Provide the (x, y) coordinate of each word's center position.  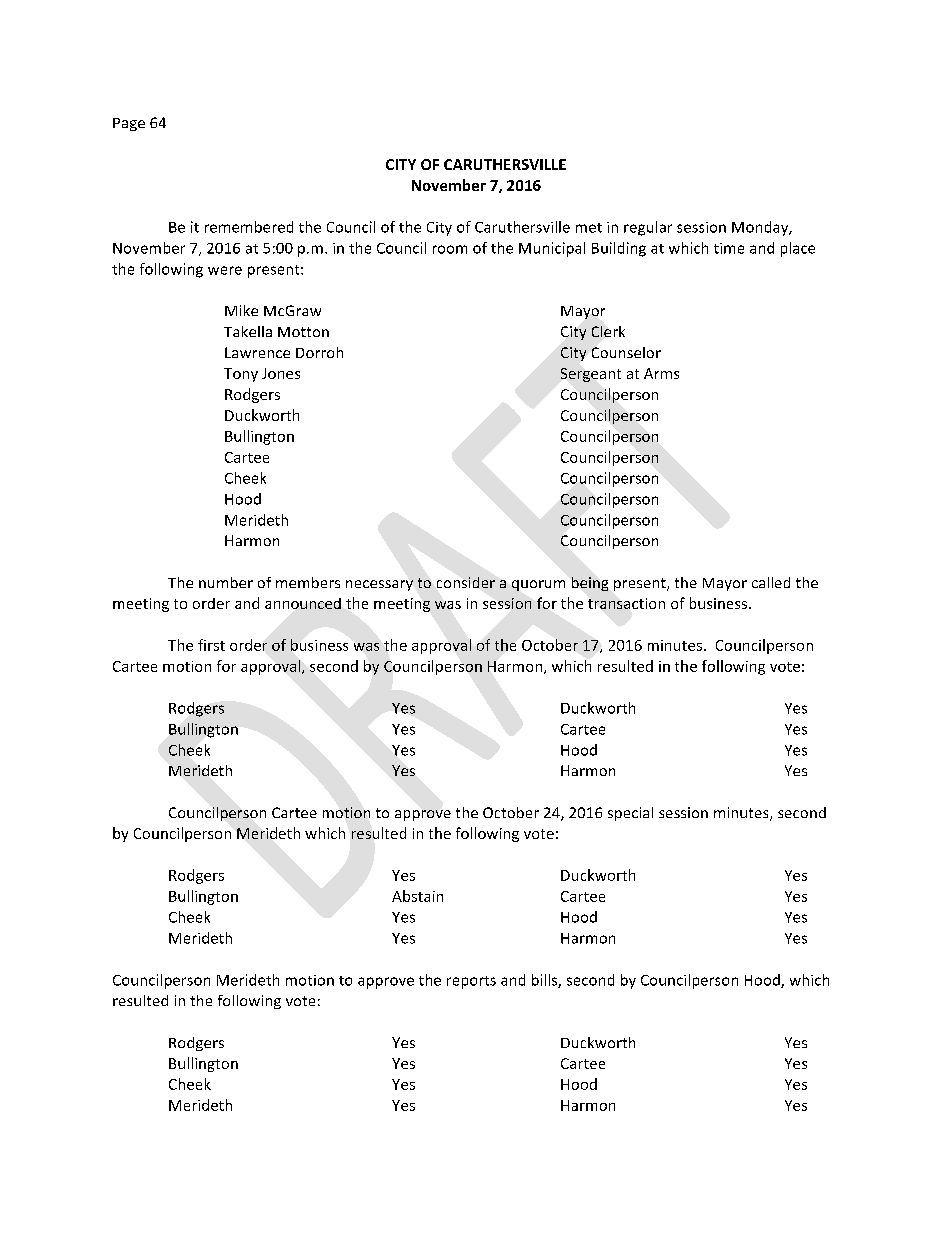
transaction (626, 603)
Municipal (552, 249)
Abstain (417, 896)
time (729, 248)
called (771, 582)
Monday (761, 228)
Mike (241, 310)
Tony (241, 375)
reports (471, 982)
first (211, 645)
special (630, 814)
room (450, 249)
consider (466, 582)
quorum (538, 585)
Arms (661, 373)
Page (129, 124)
